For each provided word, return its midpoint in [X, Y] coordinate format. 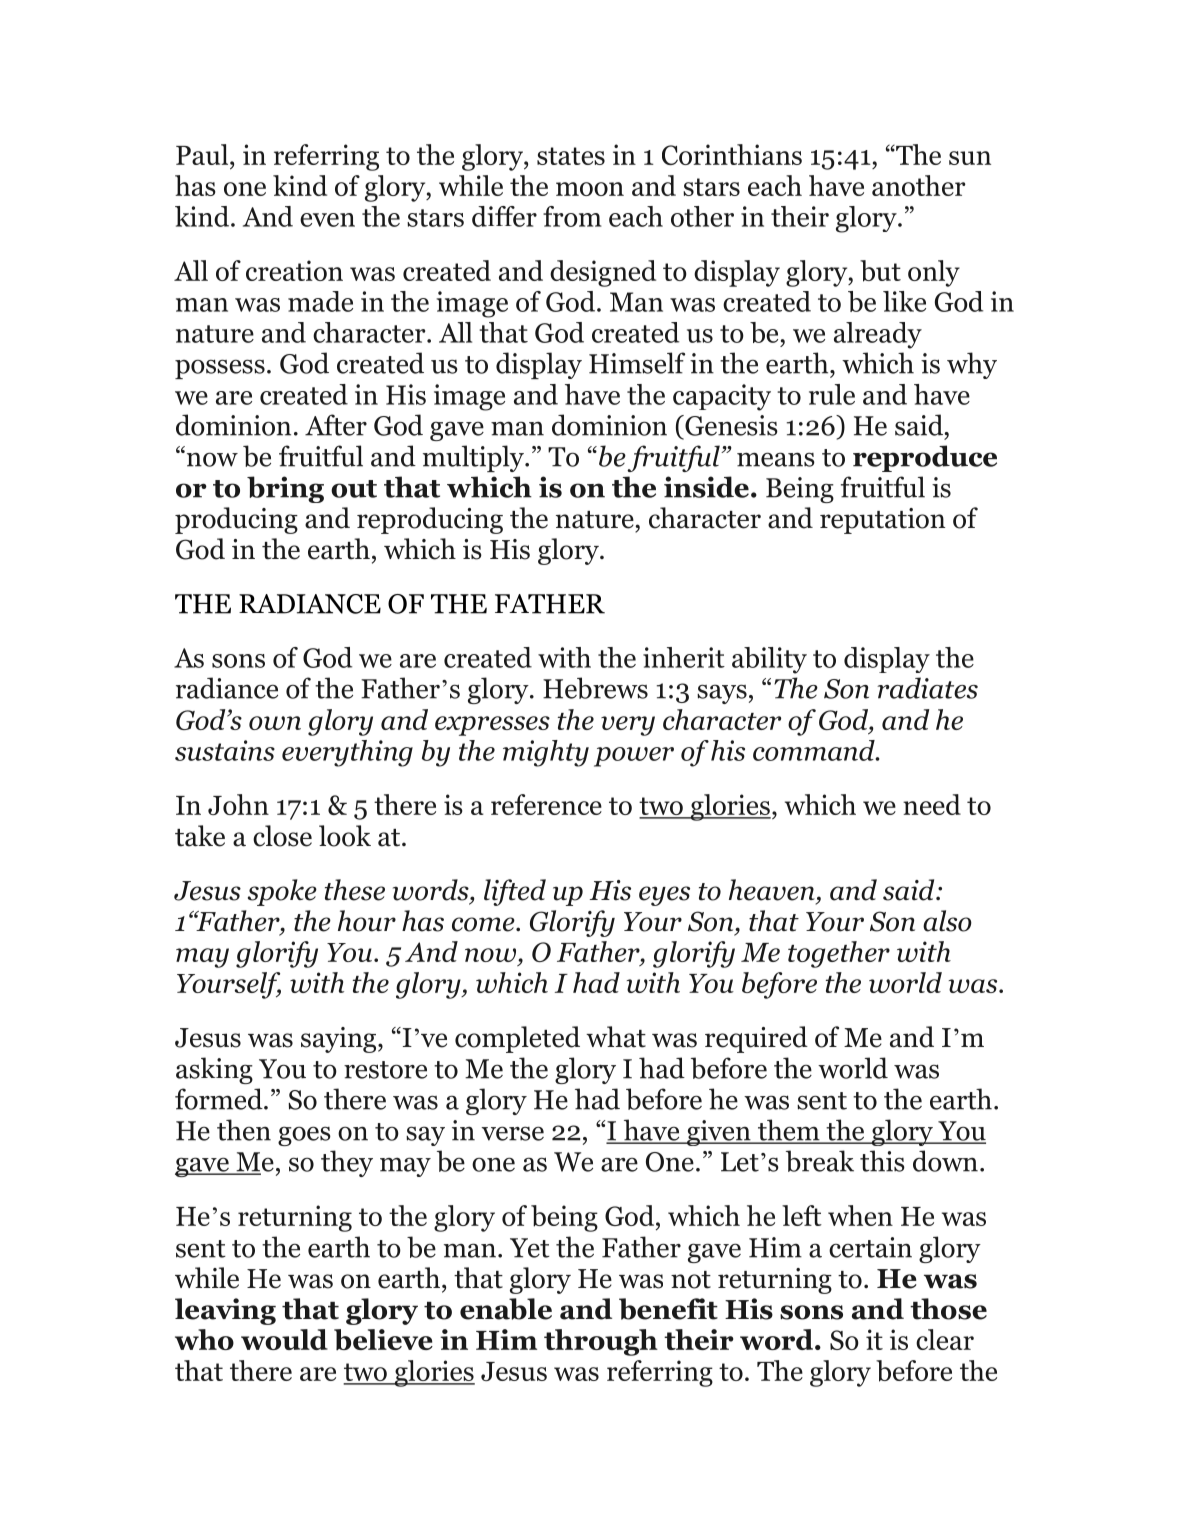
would [284, 1339]
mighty [546, 753]
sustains [225, 750]
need [932, 804]
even [327, 220]
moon [590, 189]
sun [970, 158]
